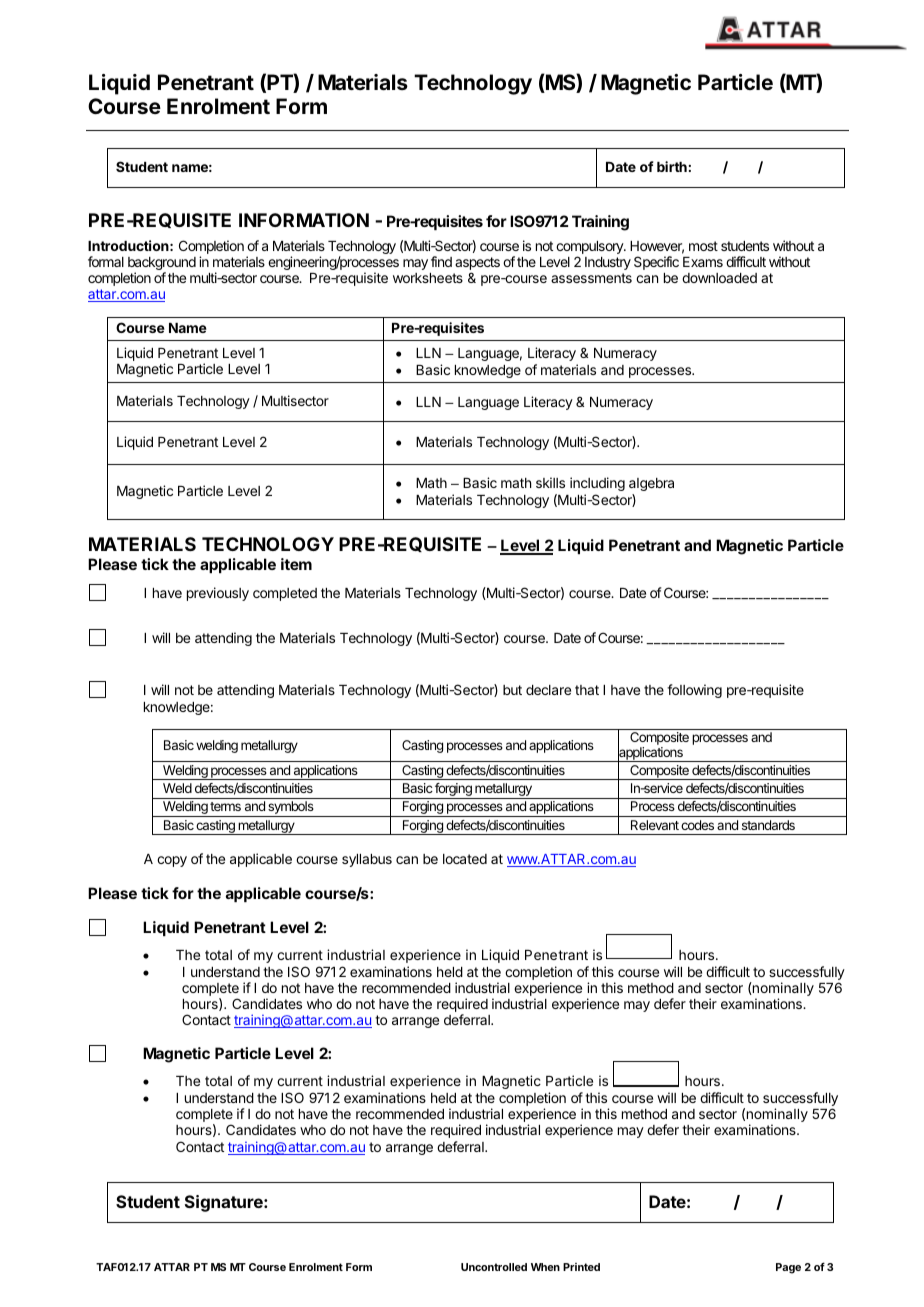  Describe the element at coordinates (225, 1203) in the document. I see `Signature` at that location.
